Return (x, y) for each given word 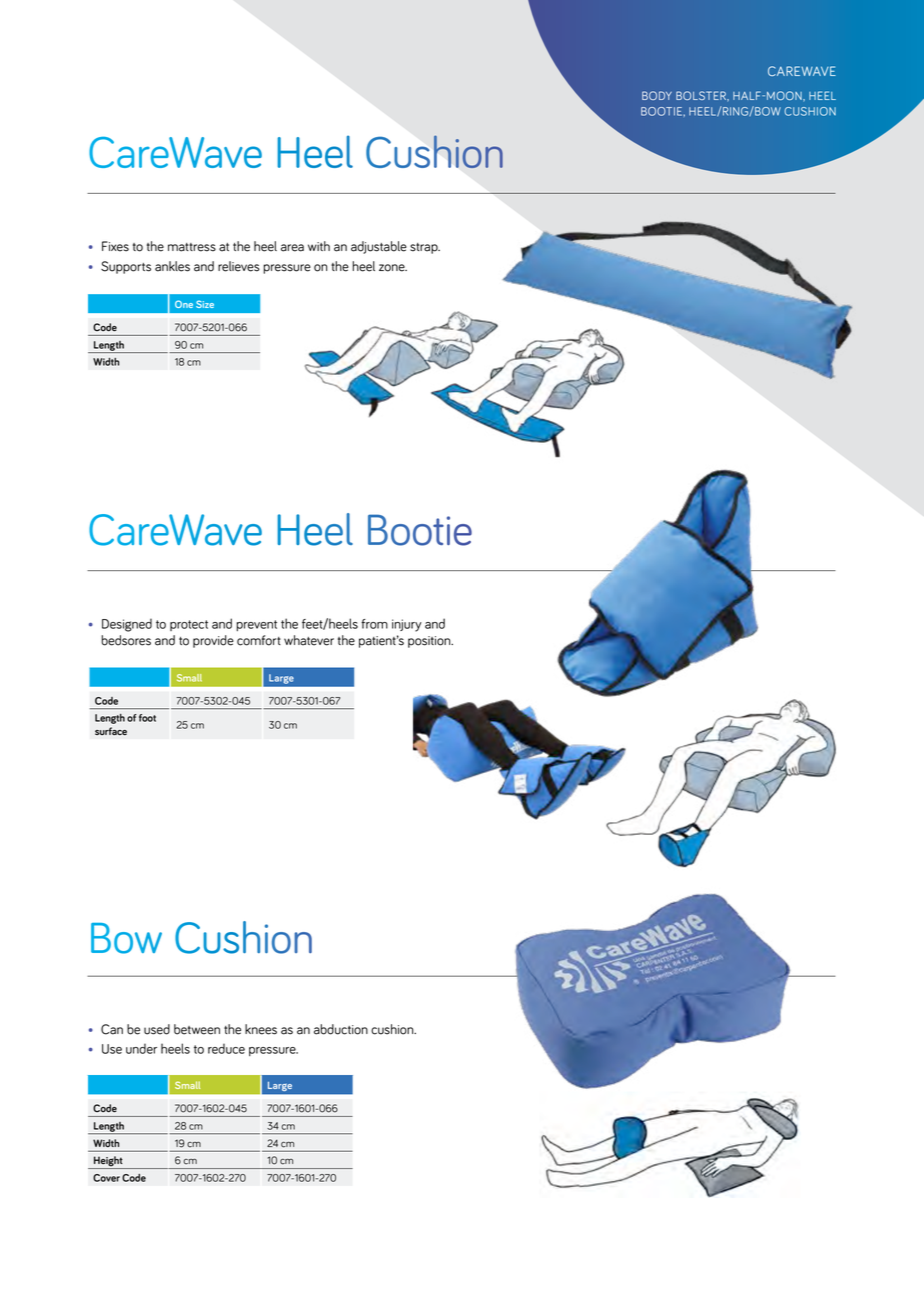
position (430, 642)
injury (407, 625)
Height (108, 1162)
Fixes (115, 246)
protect (189, 625)
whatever (309, 640)
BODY (657, 95)
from (374, 624)
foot (147, 718)
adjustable (379, 247)
